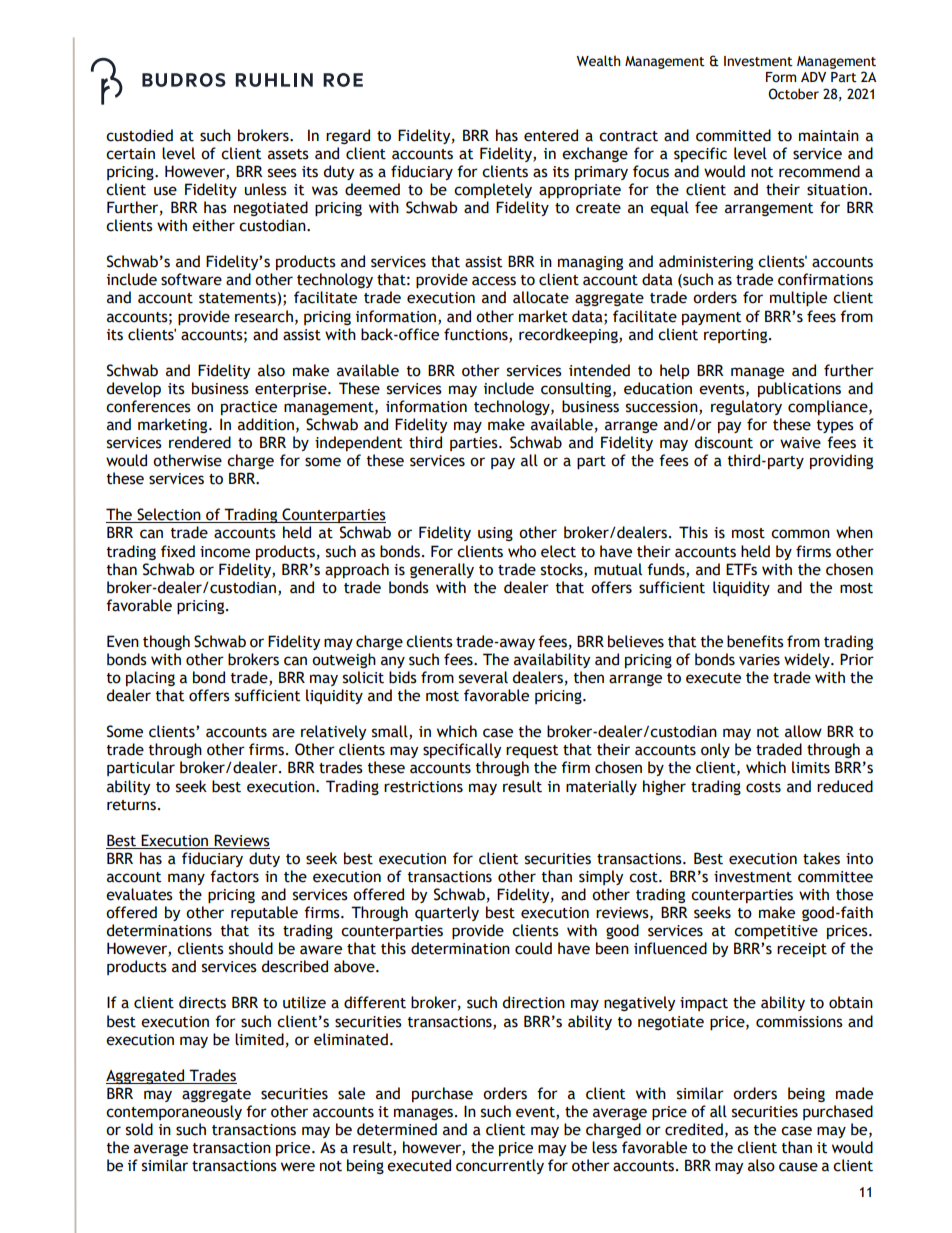  I want to click on entered, so click(551, 135).
